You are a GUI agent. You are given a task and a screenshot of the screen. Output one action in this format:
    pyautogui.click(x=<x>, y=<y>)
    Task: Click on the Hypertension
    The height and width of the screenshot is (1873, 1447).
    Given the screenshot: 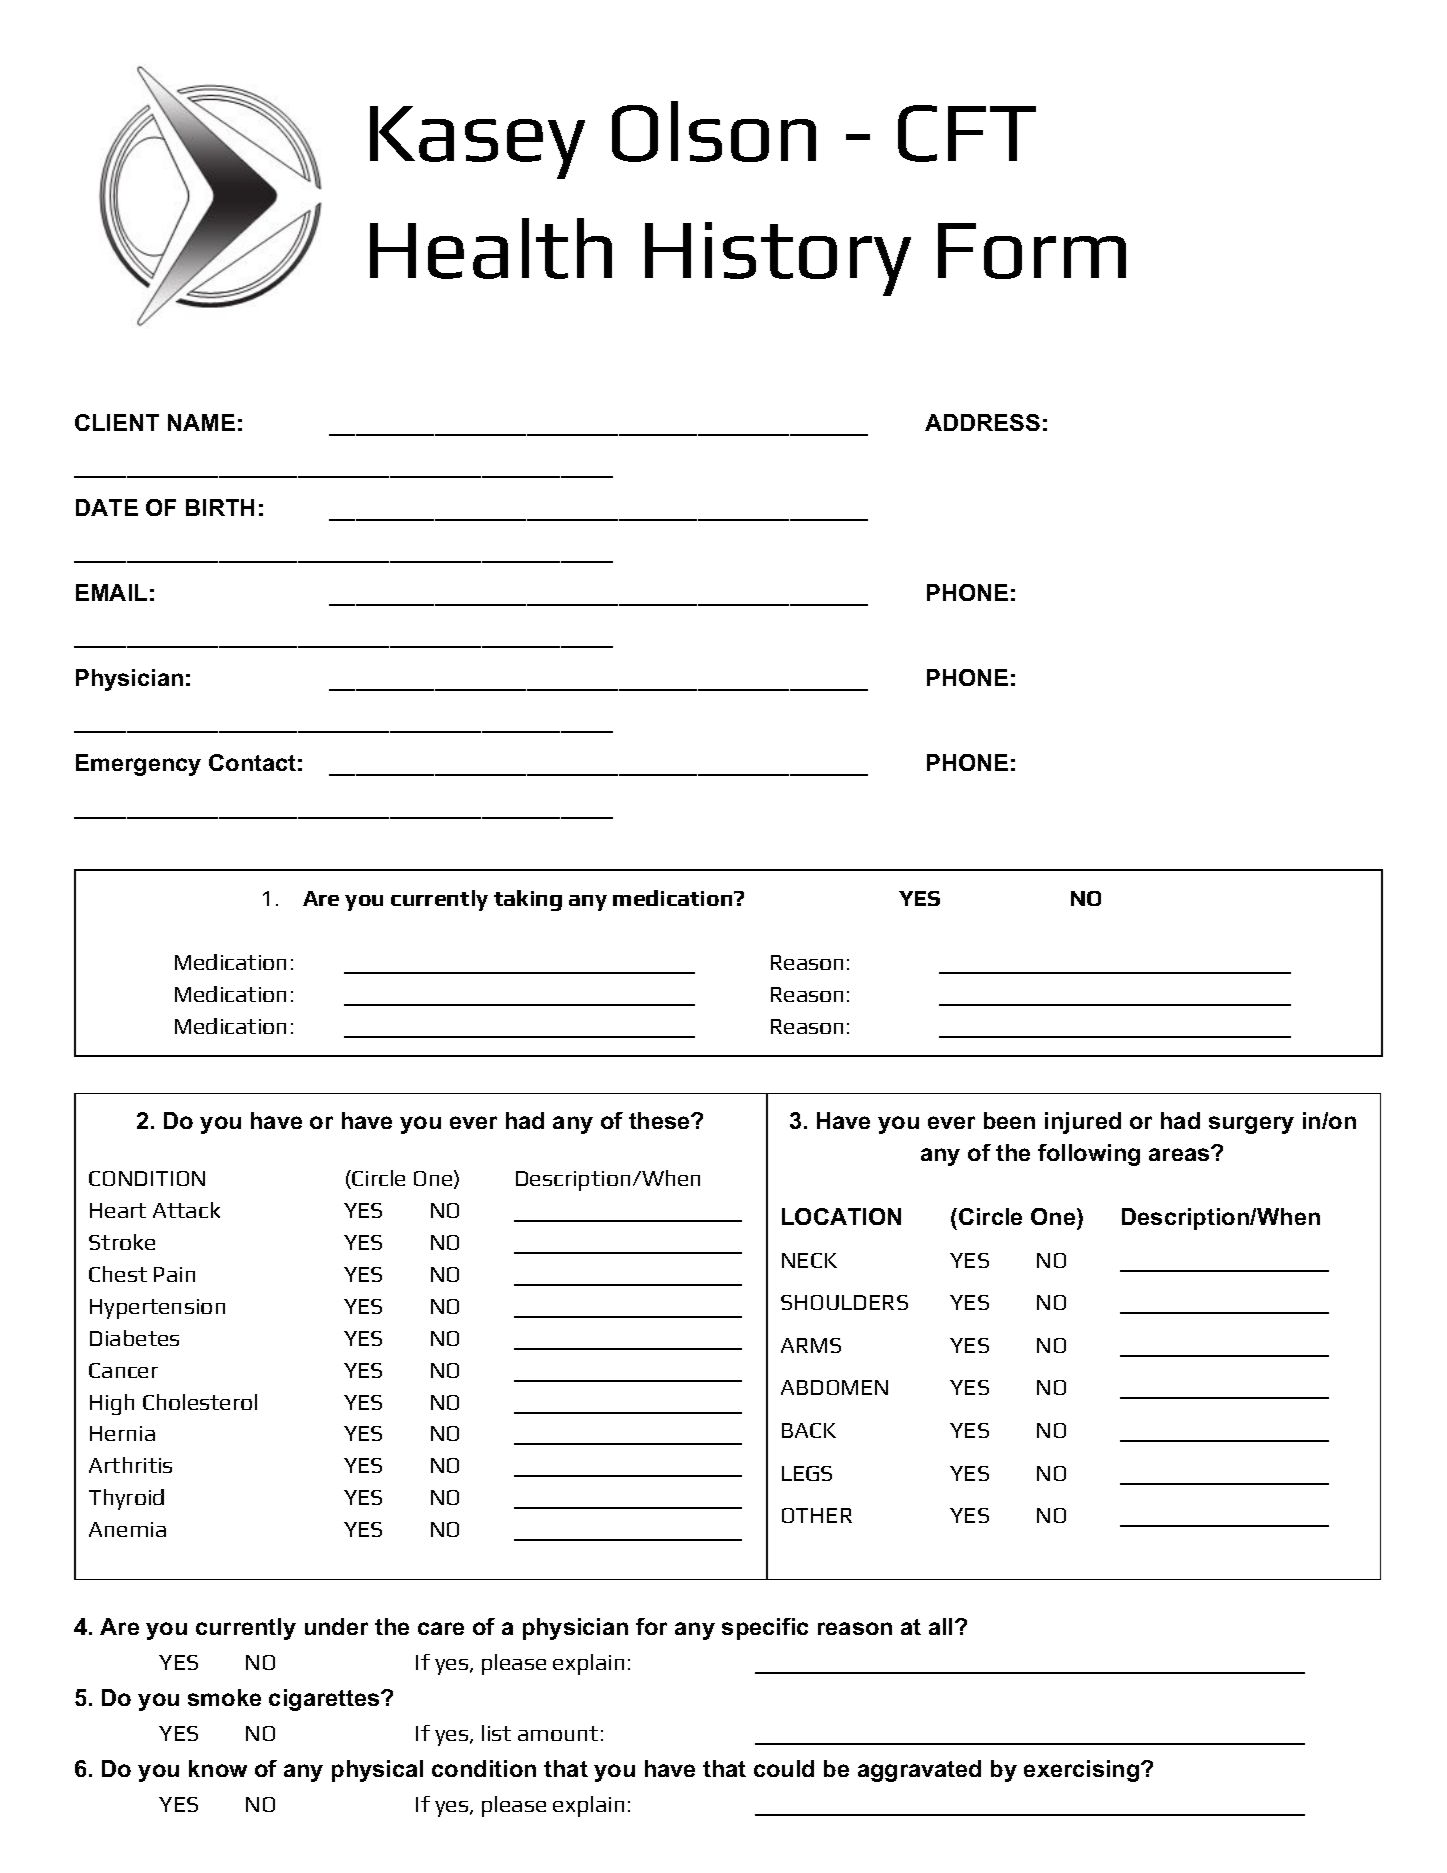 What is the action you would take?
    pyautogui.click(x=157, y=1309)
